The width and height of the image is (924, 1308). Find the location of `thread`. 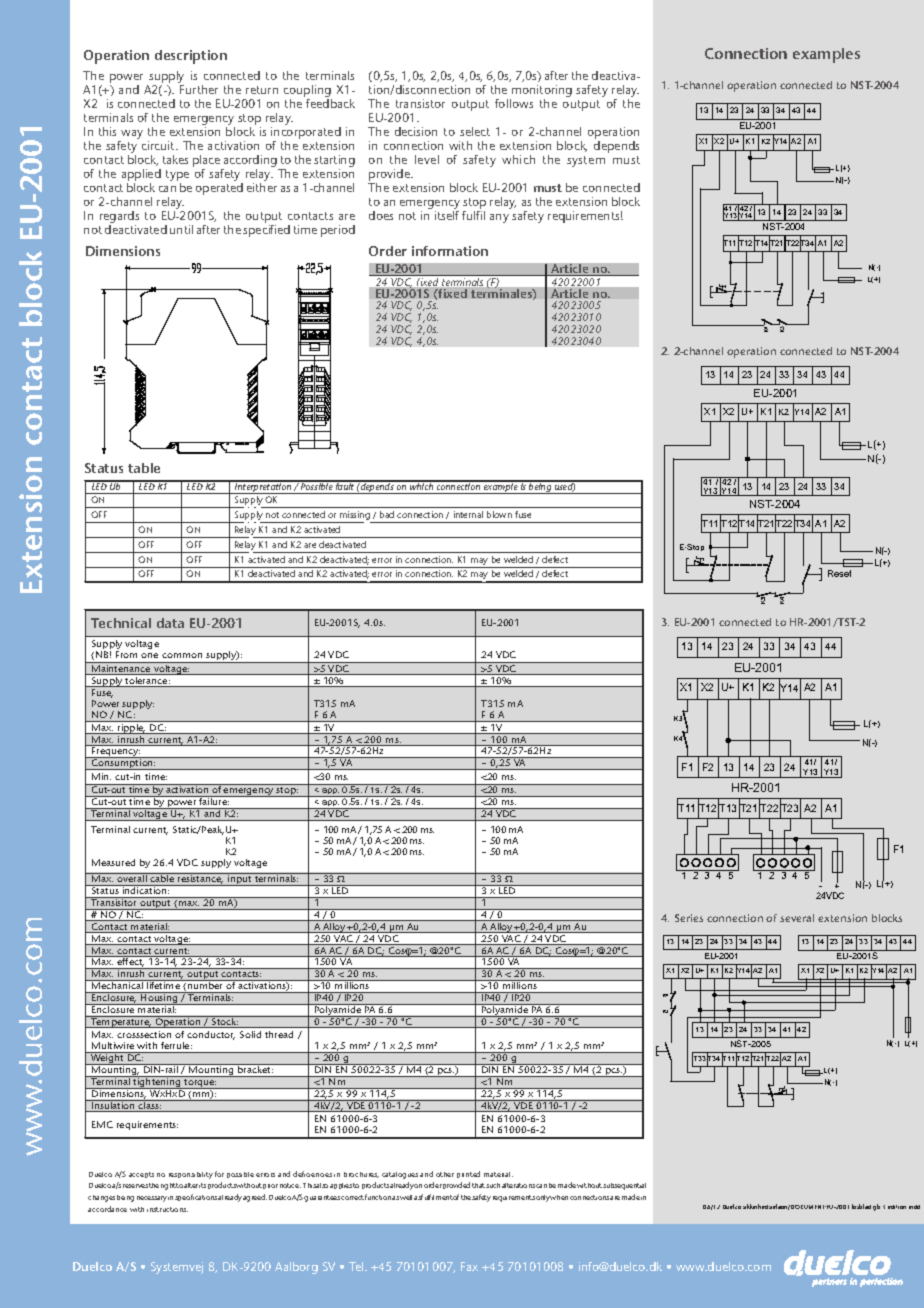

thread is located at coordinates (279, 1034).
